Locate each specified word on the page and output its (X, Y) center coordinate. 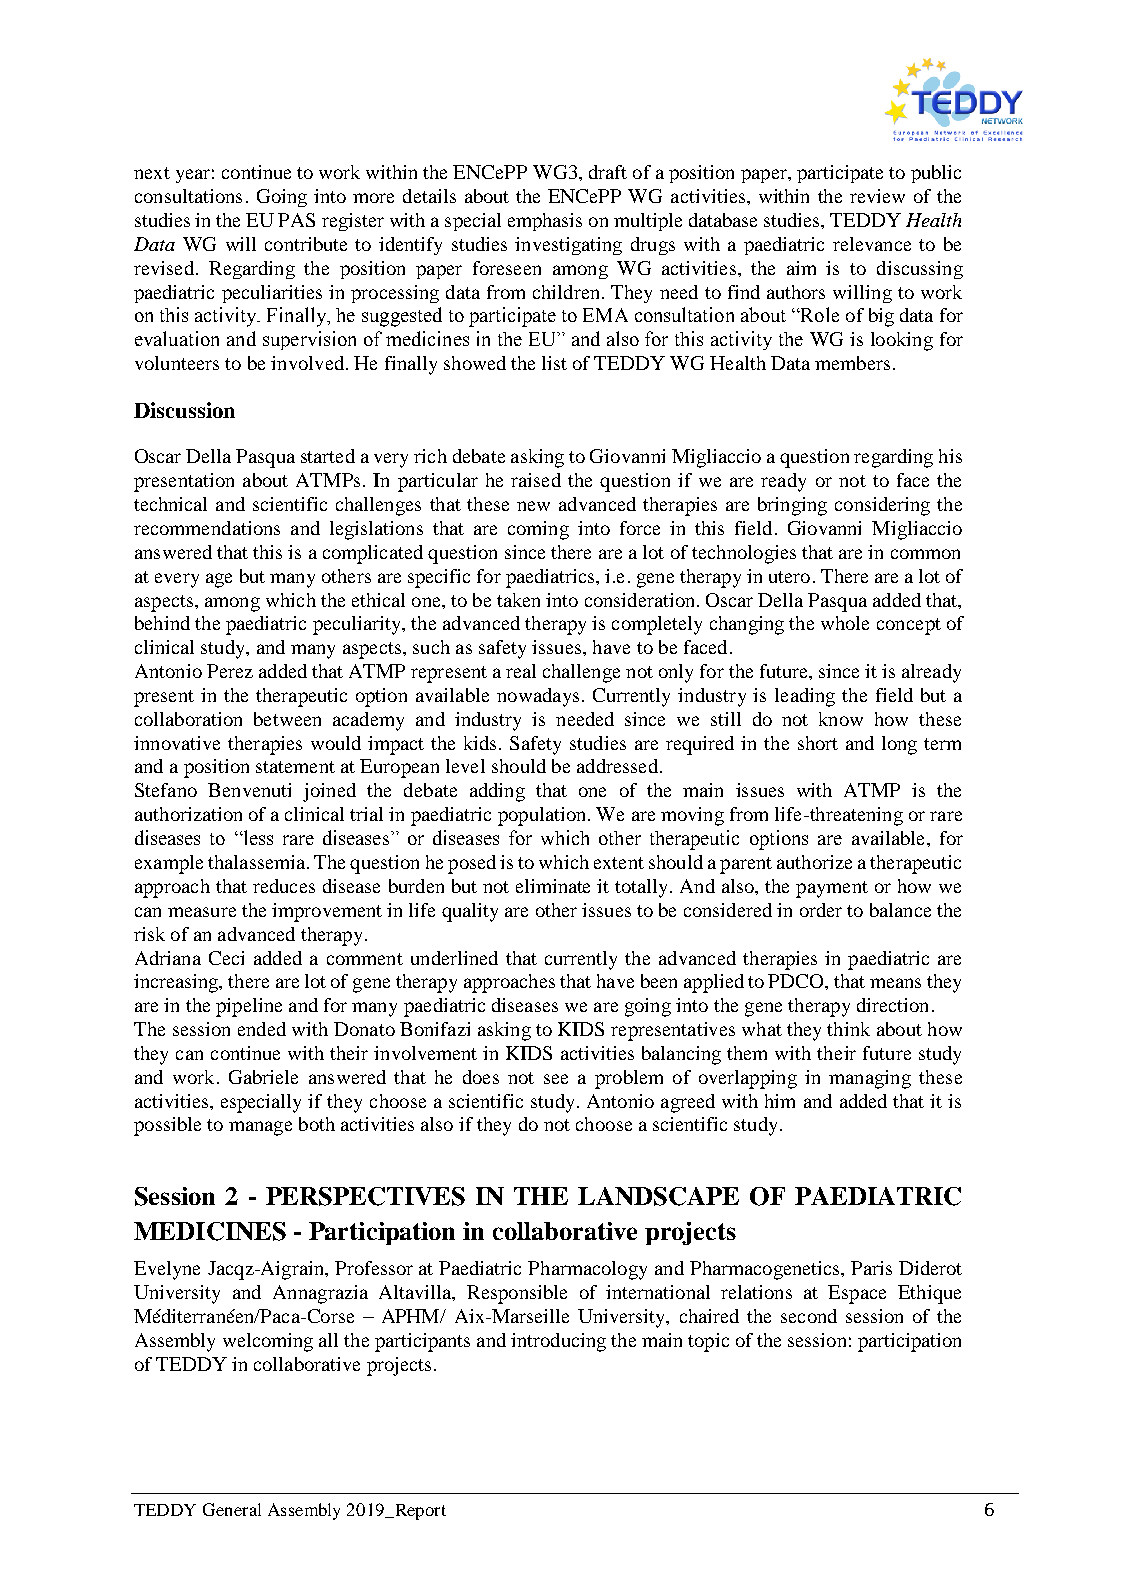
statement (295, 767)
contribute (306, 244)
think (848, 1029)
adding (497, 792)
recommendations (207, 528)
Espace (857, 1294)
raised (536, 480)
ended (262, 1029)
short (818, 743)
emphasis (545, 222)
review (877, 196)
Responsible (517, 1294)
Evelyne (167, 1270)
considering (882, 506)
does (481, 1077)
